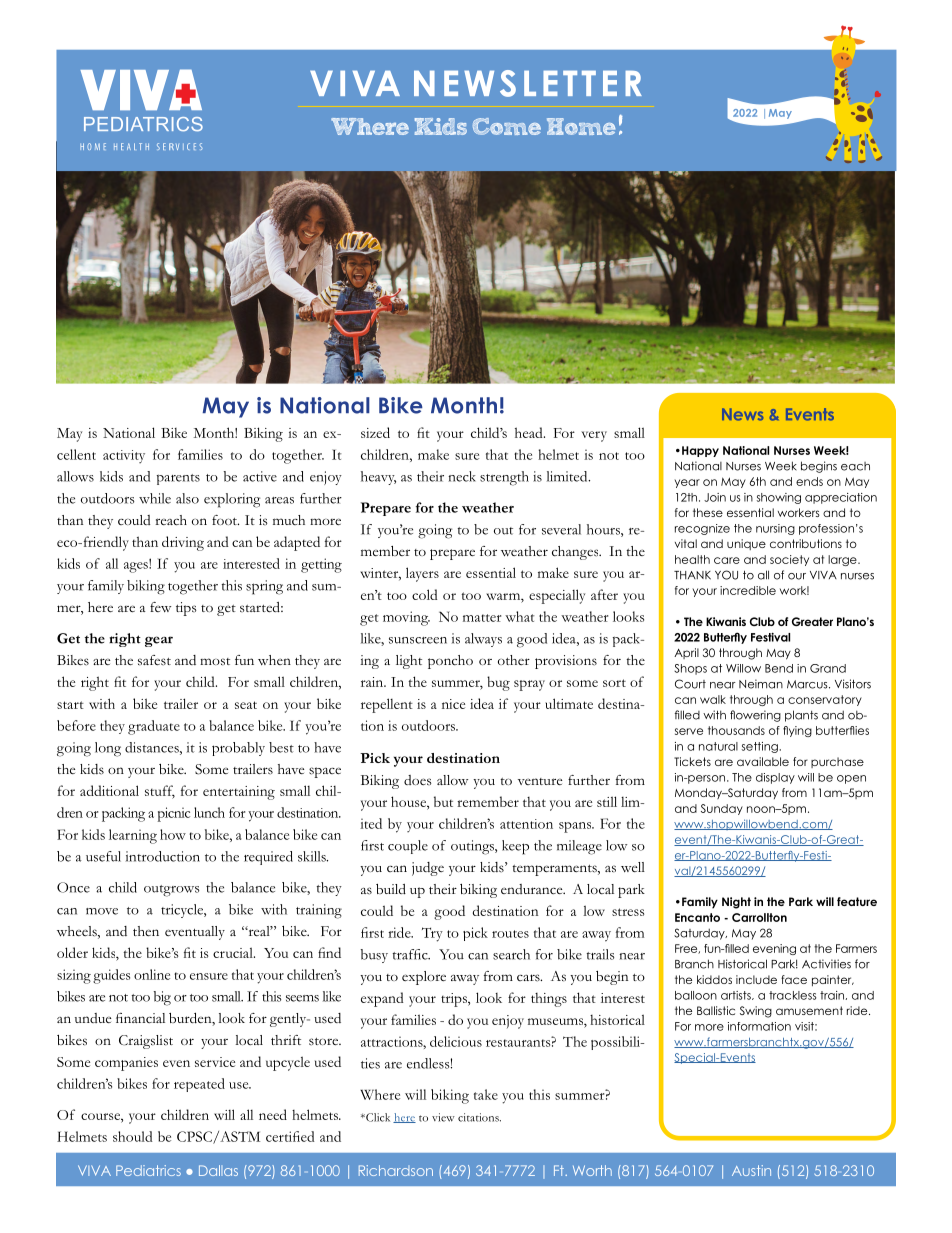  I want to click on Happy, so click(700, 451).
